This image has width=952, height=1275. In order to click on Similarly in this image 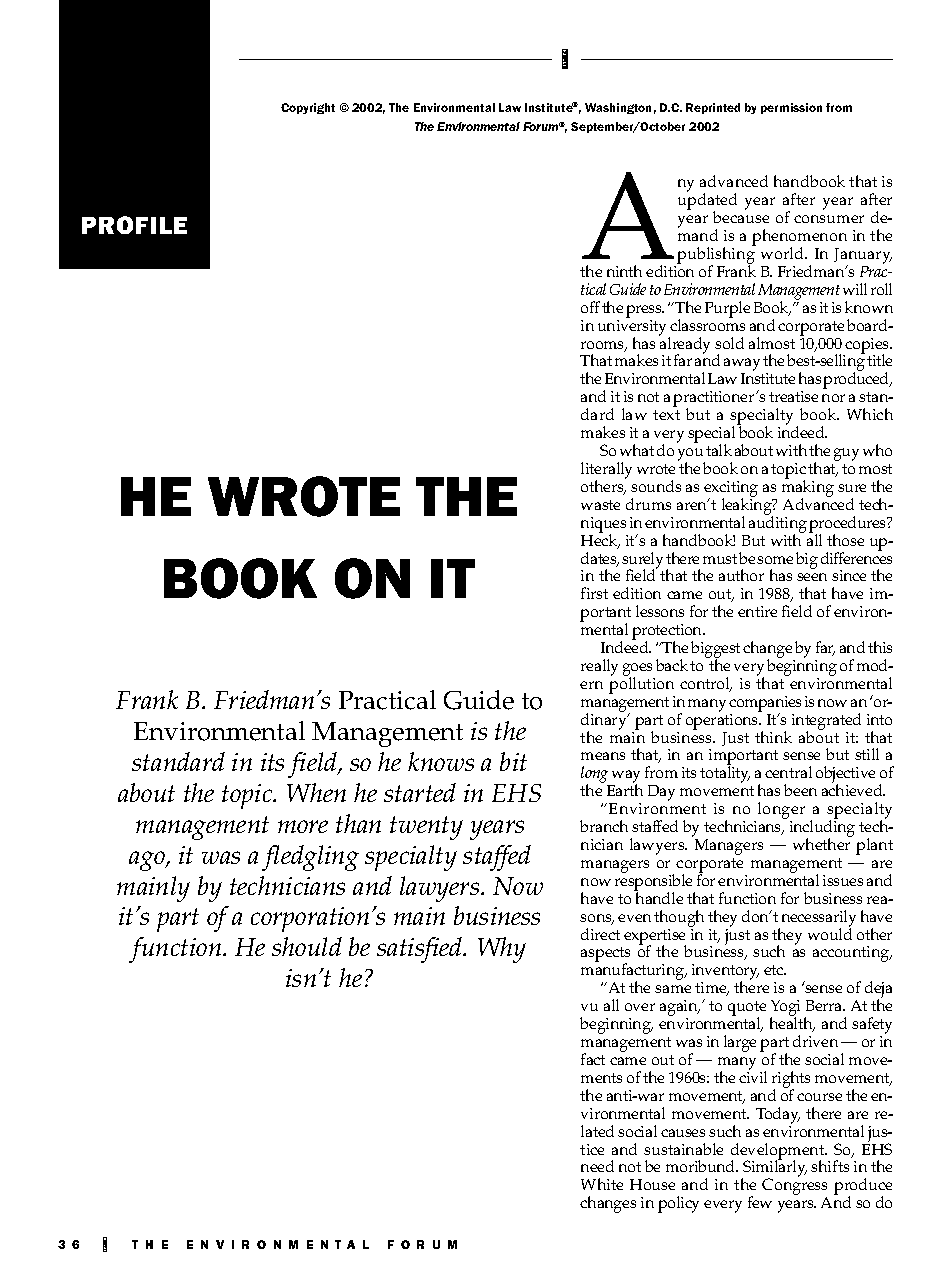, I will do `click(774, 1169)`.
